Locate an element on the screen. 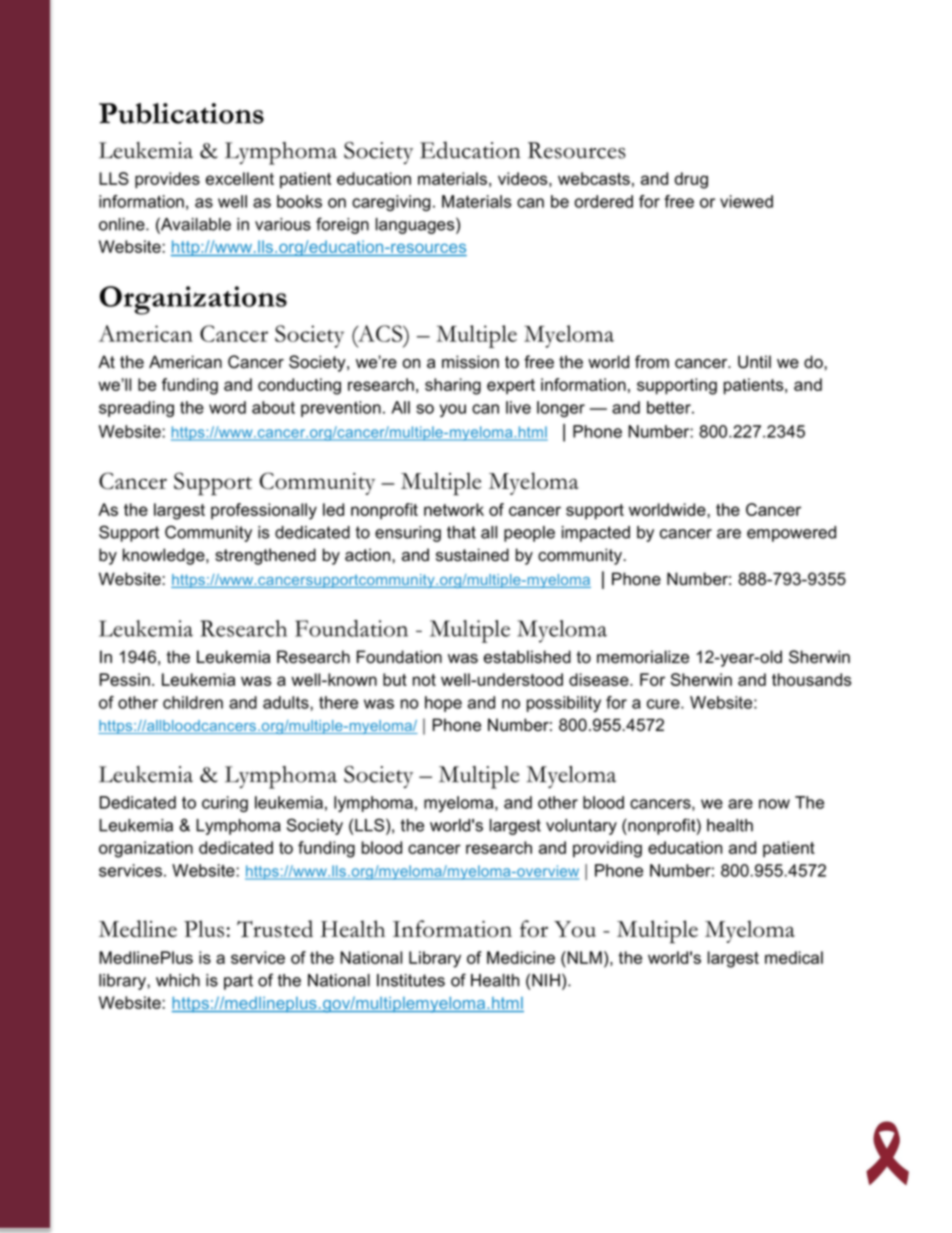 The image size is (952, 1233). medical is located at coordinates (794, 957).
